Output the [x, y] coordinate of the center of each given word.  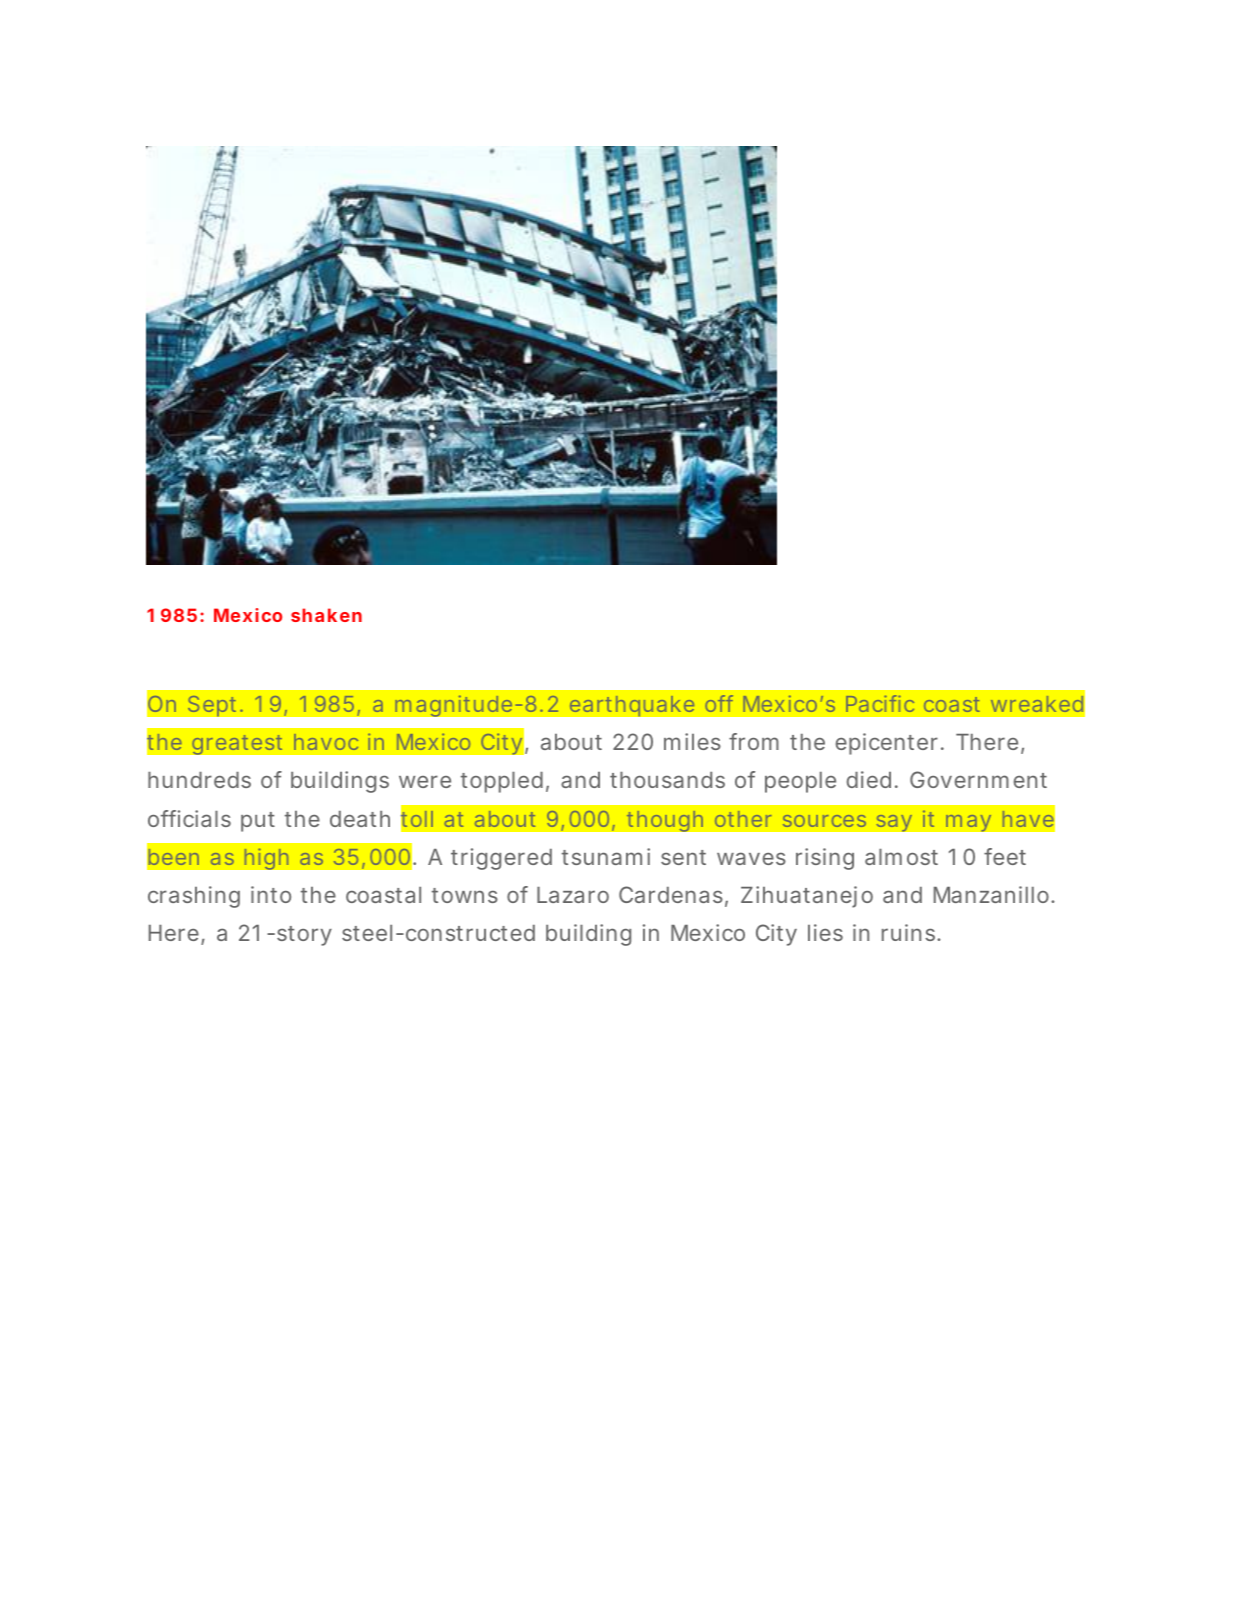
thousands [667, 780]
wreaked [1037, 704]
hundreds [199, 780]
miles [692, 741]
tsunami [606, 856]
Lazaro [573, 895]
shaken [326, 615]
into [271, 894]
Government [978, 779]
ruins [910, 932]
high [266, 859]
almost [901, 857]
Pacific [880, 703]
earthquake [632, 706]
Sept [214, 706]
